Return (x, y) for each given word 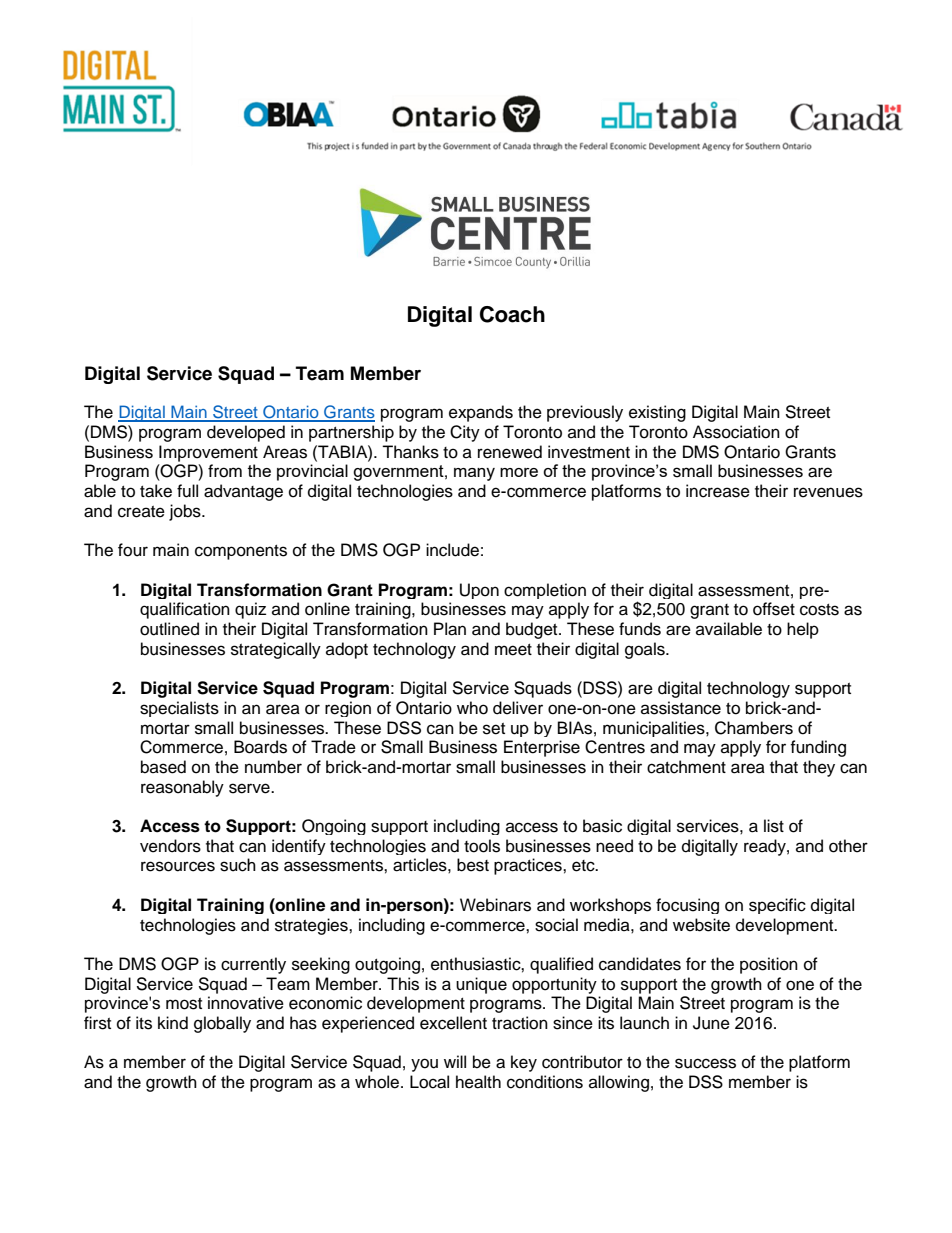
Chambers (754, 728)
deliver (518, 708)
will (455, 1061)
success (705, 1063)
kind (173, 1023)
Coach (512, 314)
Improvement (208, 453)
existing (657, 413)
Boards (260, 747)
